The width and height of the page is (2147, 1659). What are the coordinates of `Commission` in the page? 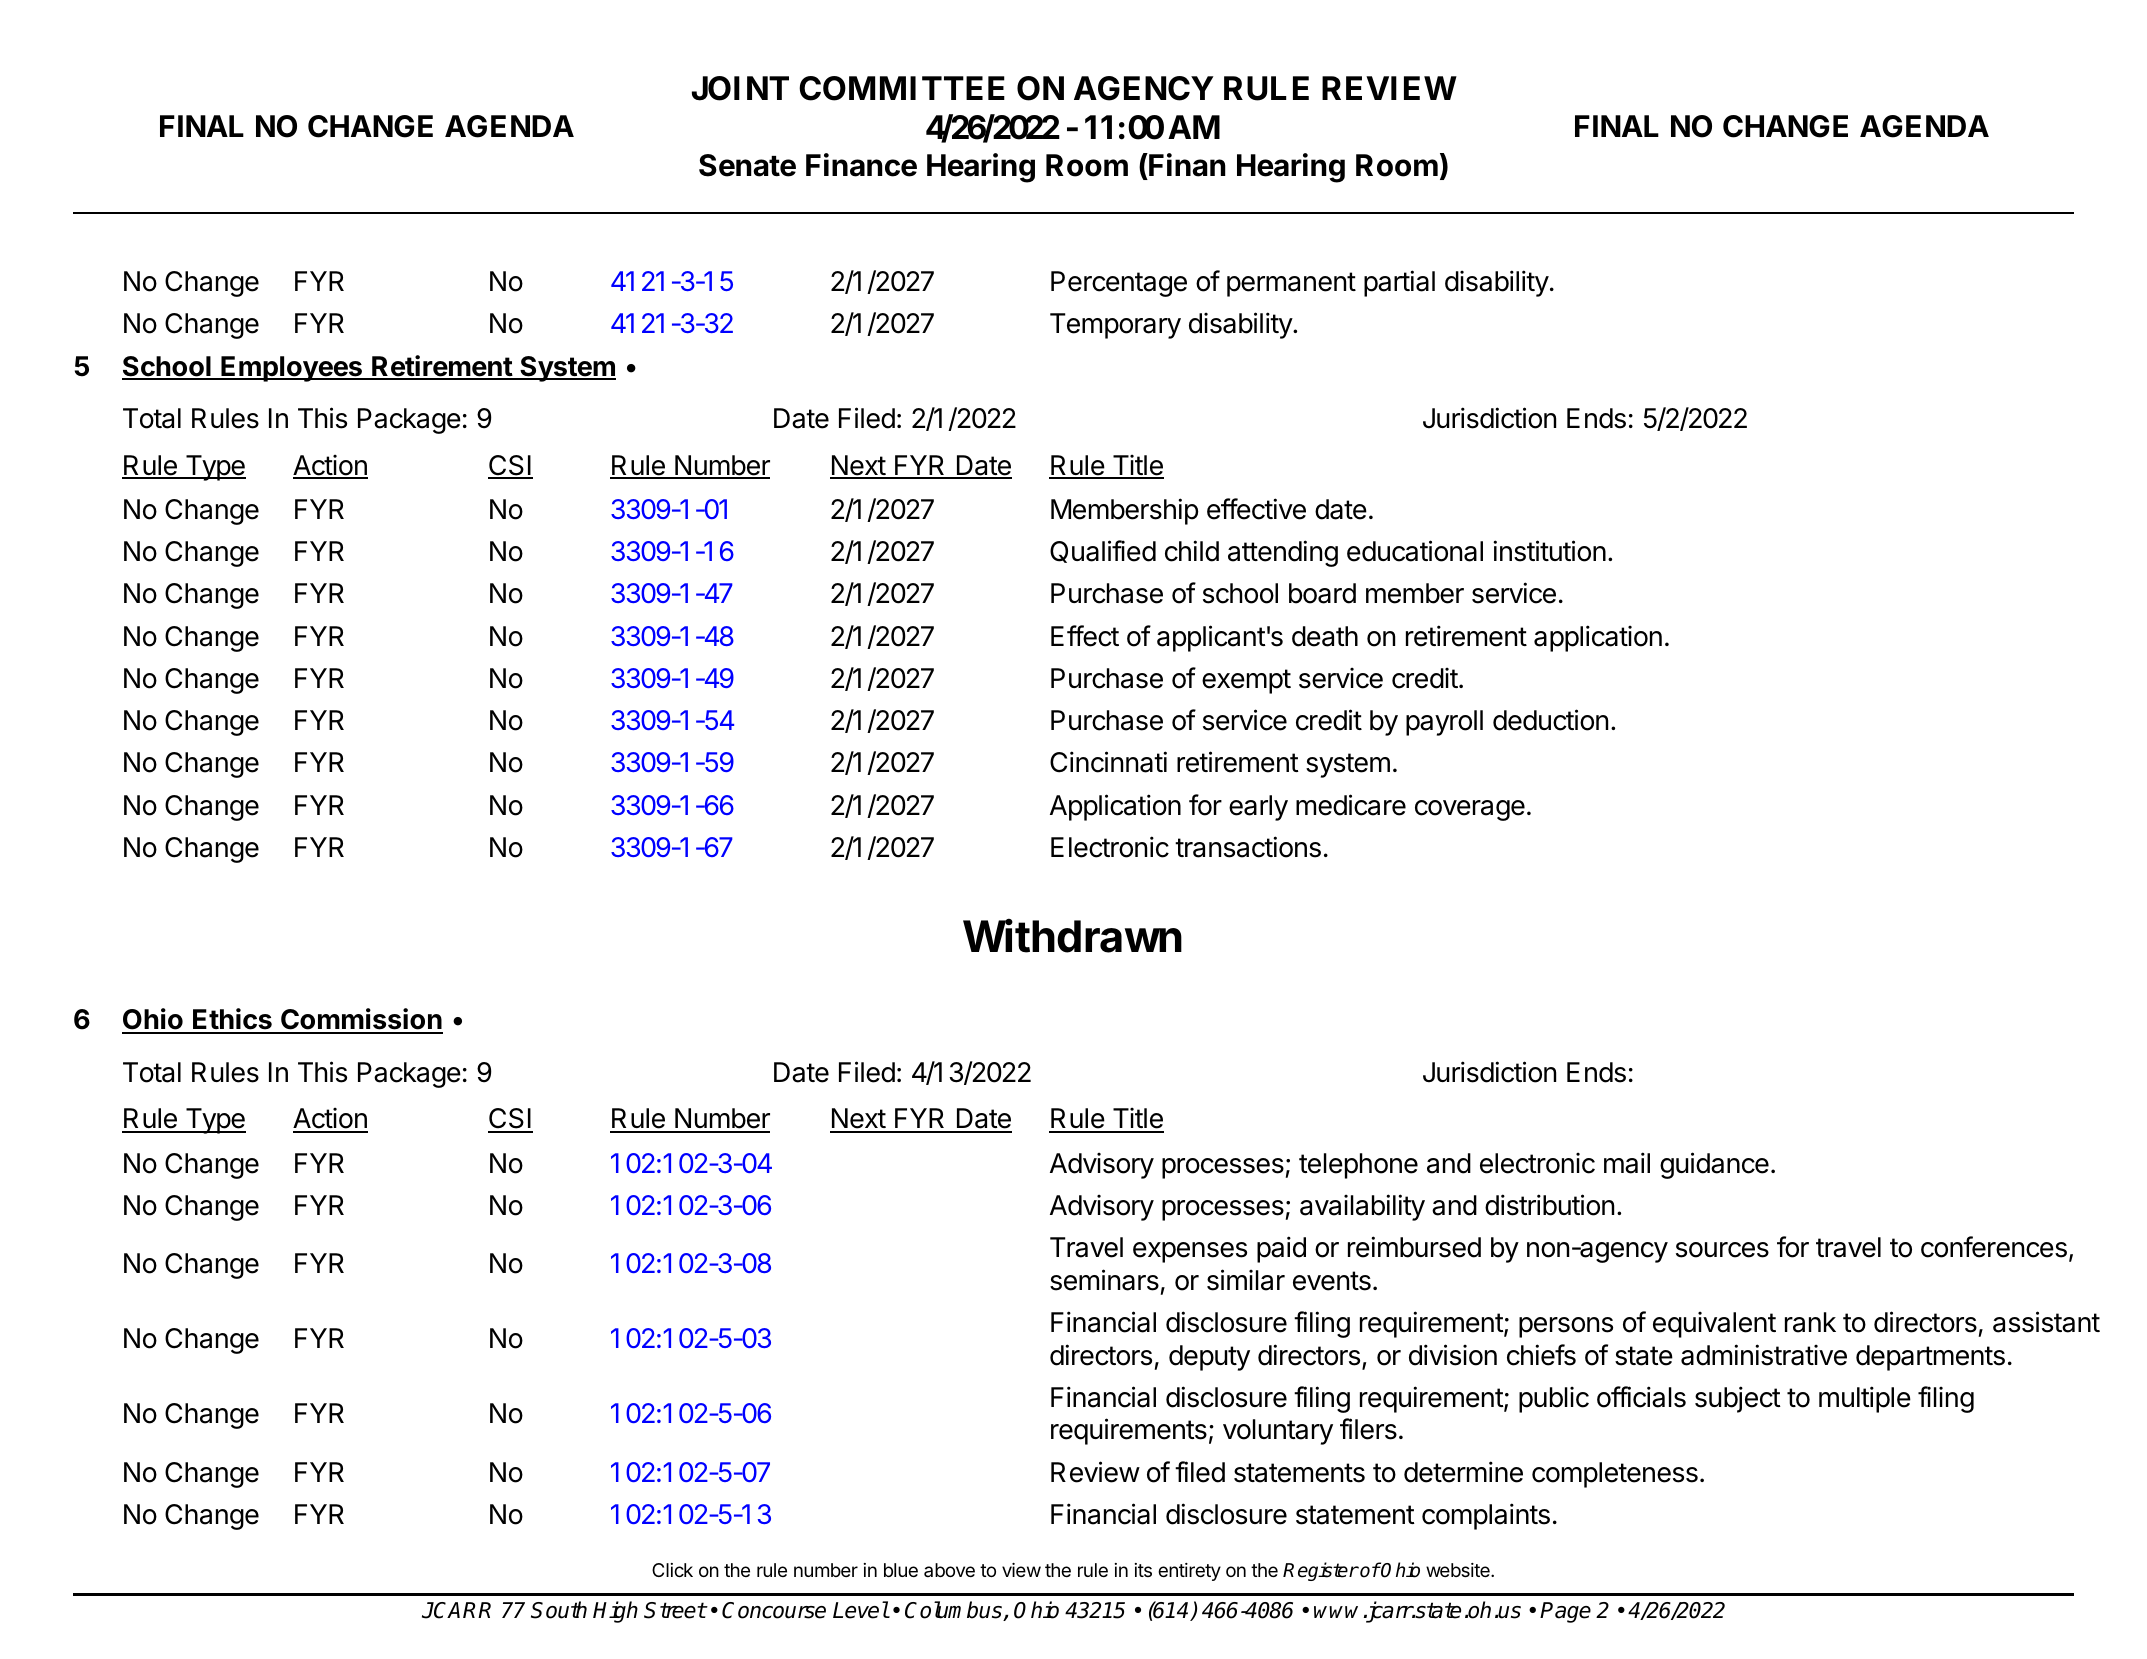 It's located at (361, 1020).
